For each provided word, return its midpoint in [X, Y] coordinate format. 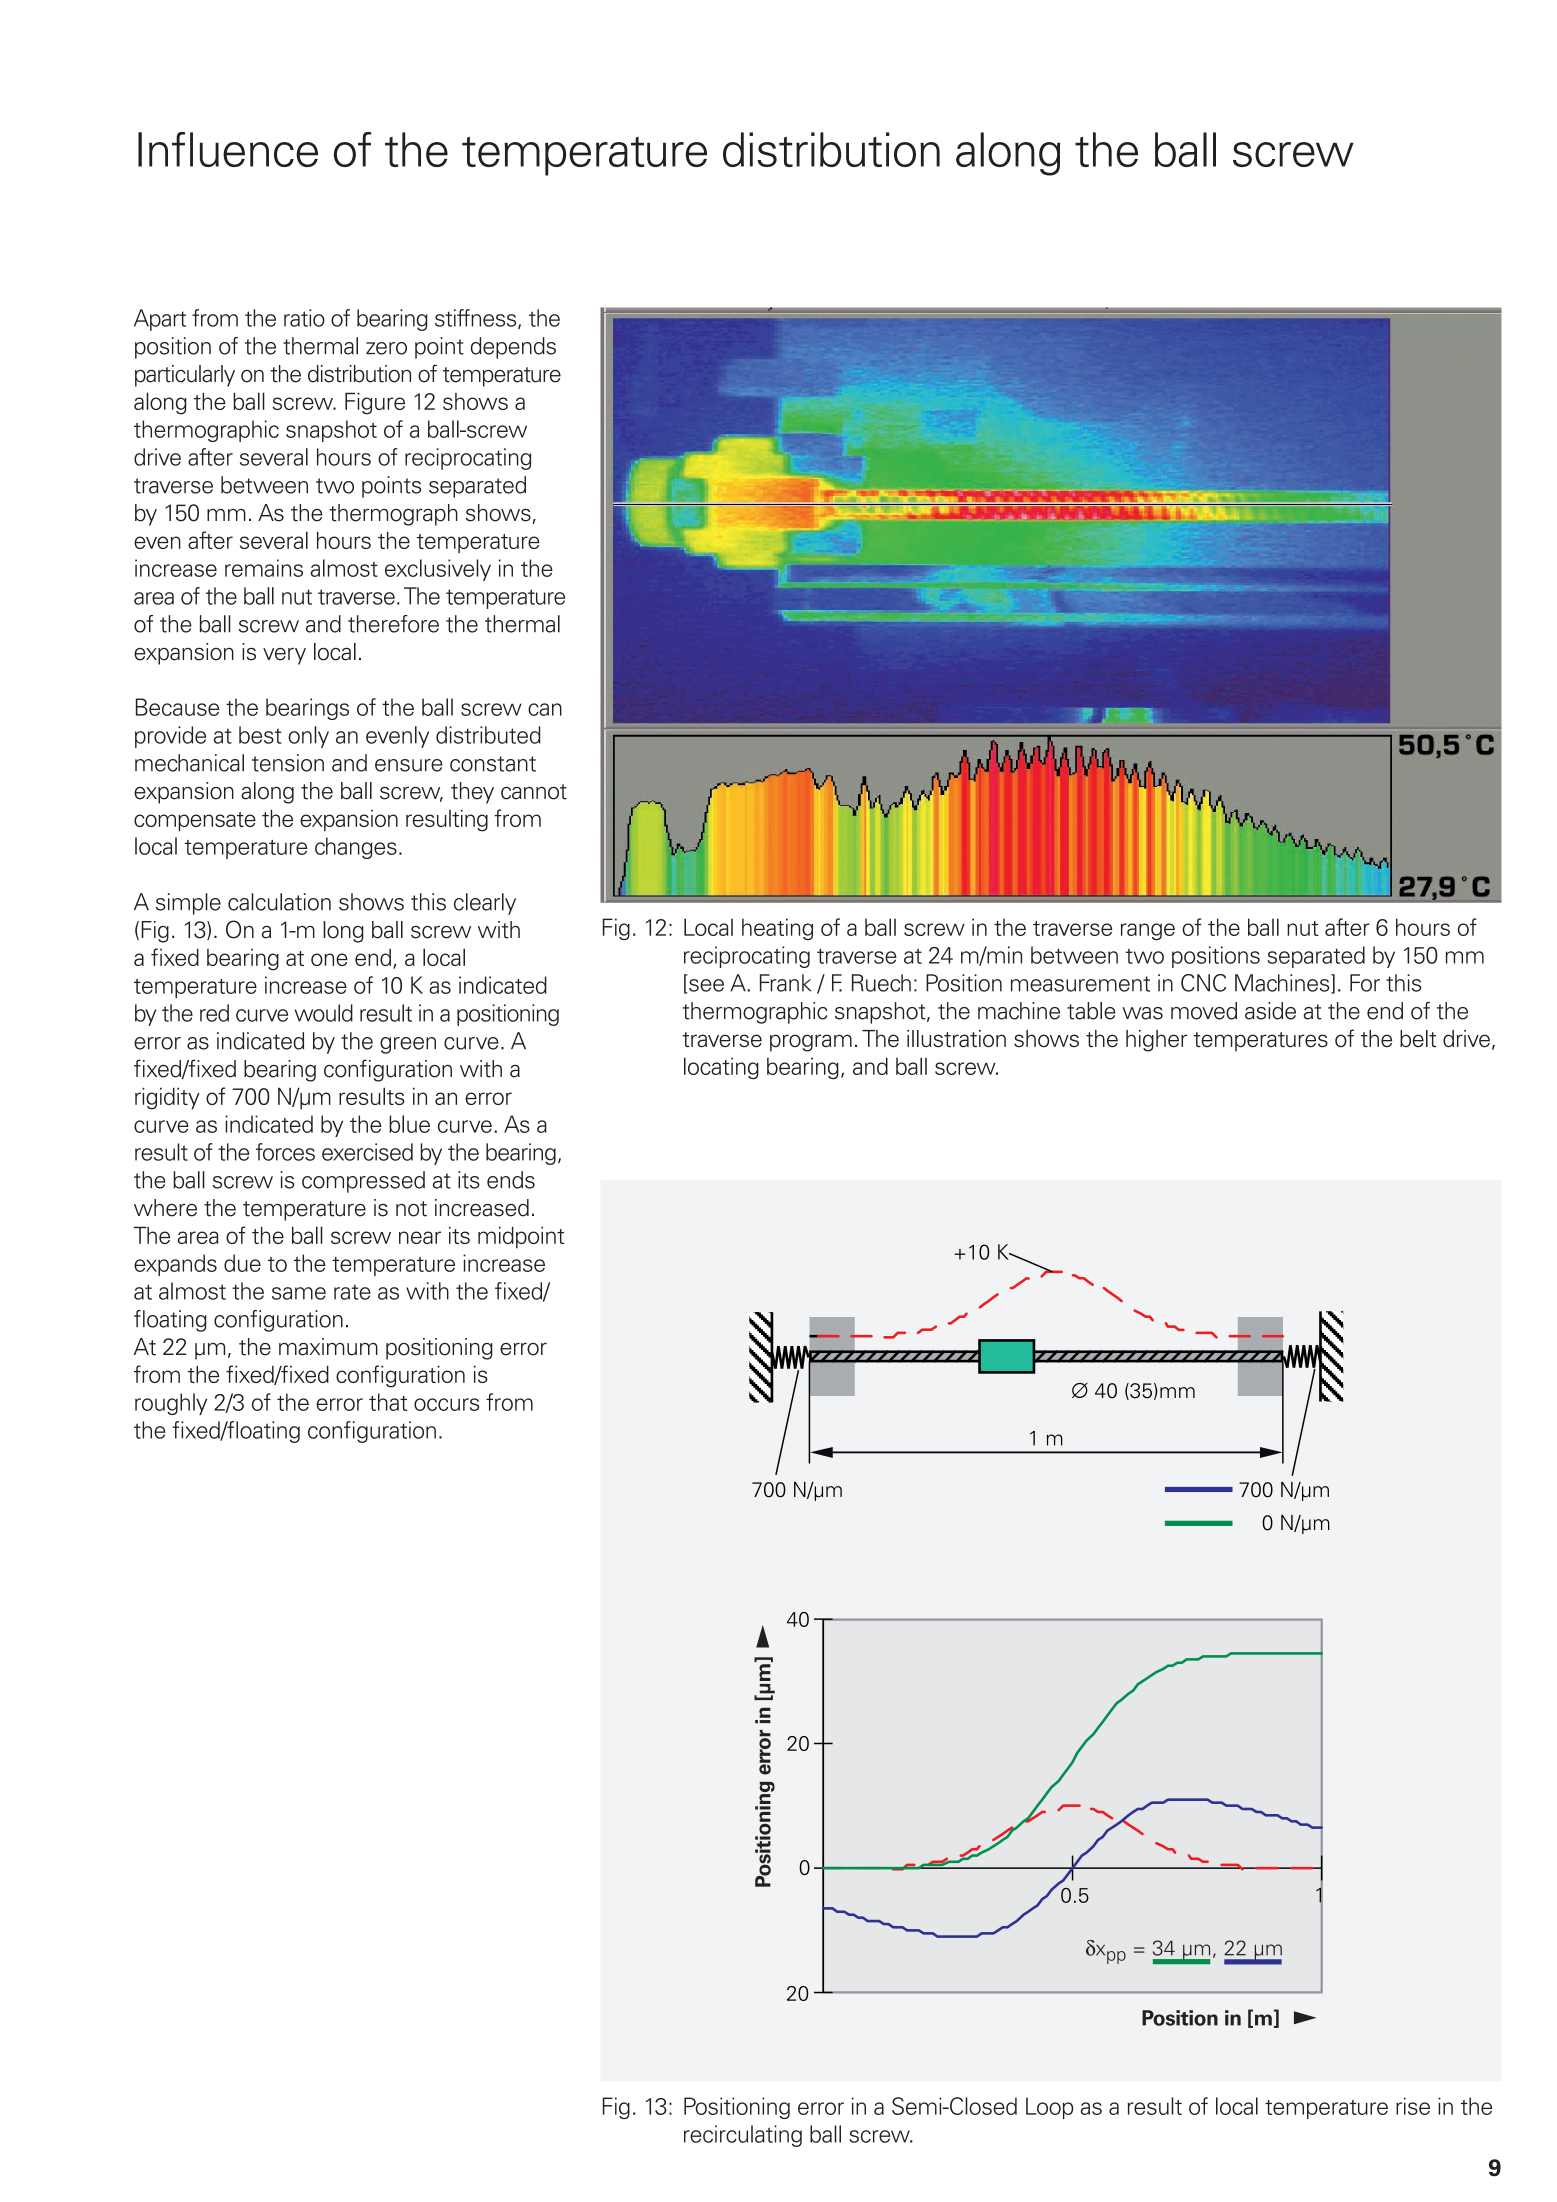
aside [1270, 1011]
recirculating [743, 2136]
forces [285, 1152]
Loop [1050, 2108]
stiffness [477, 319]
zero [386, 348]
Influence [228, 149]
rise [1413, 2106]
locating [721, 1068]
